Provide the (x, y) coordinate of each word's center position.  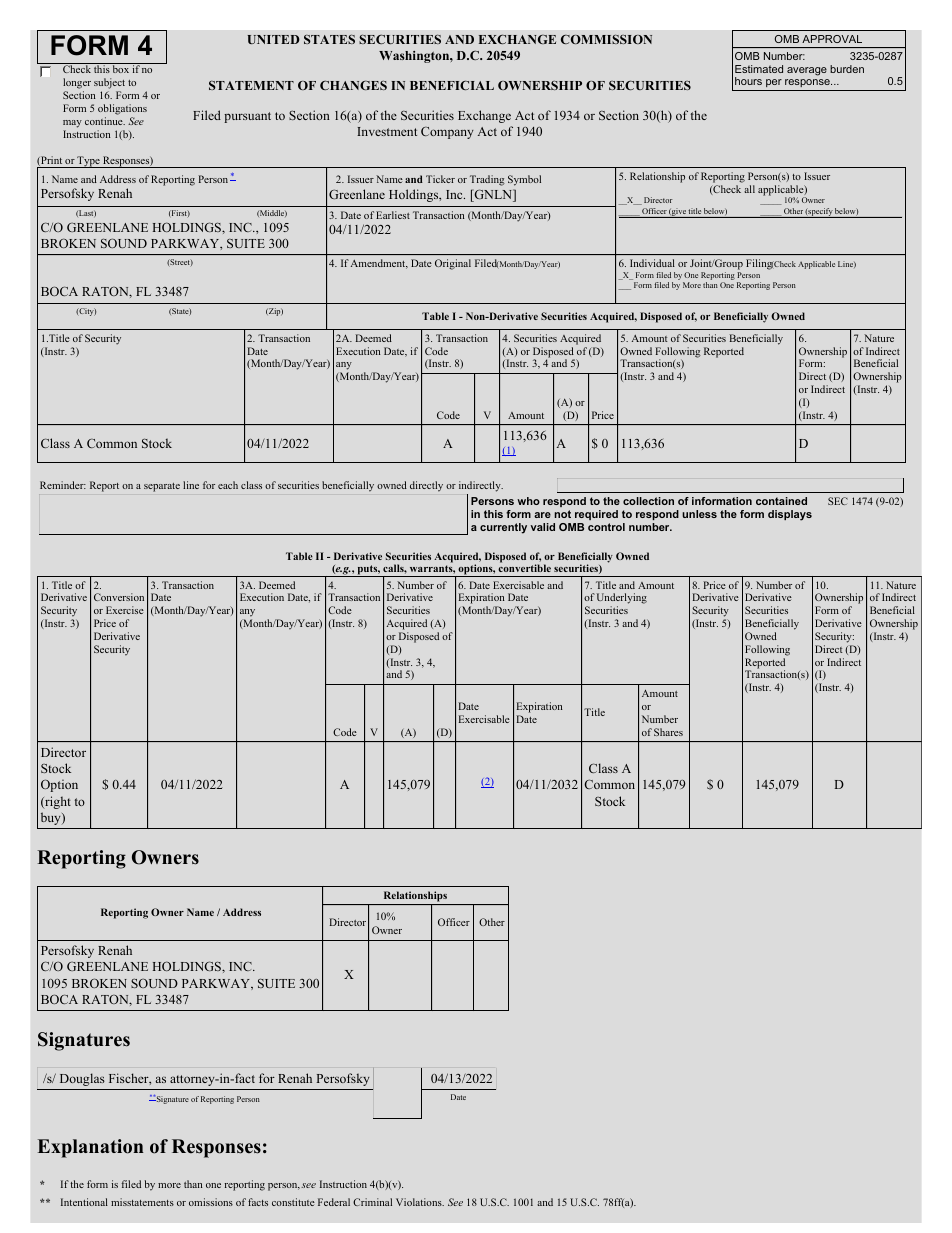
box (121, 69)
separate (162, 487)
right (57, 802)
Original (453, 264)
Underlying (622, 600)
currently (503, 528)
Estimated (759, 69)
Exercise (125, 610)
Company (447, 133)
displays (790, 515)
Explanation (91, 1148)
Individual (652, 263)
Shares (668, 732)
